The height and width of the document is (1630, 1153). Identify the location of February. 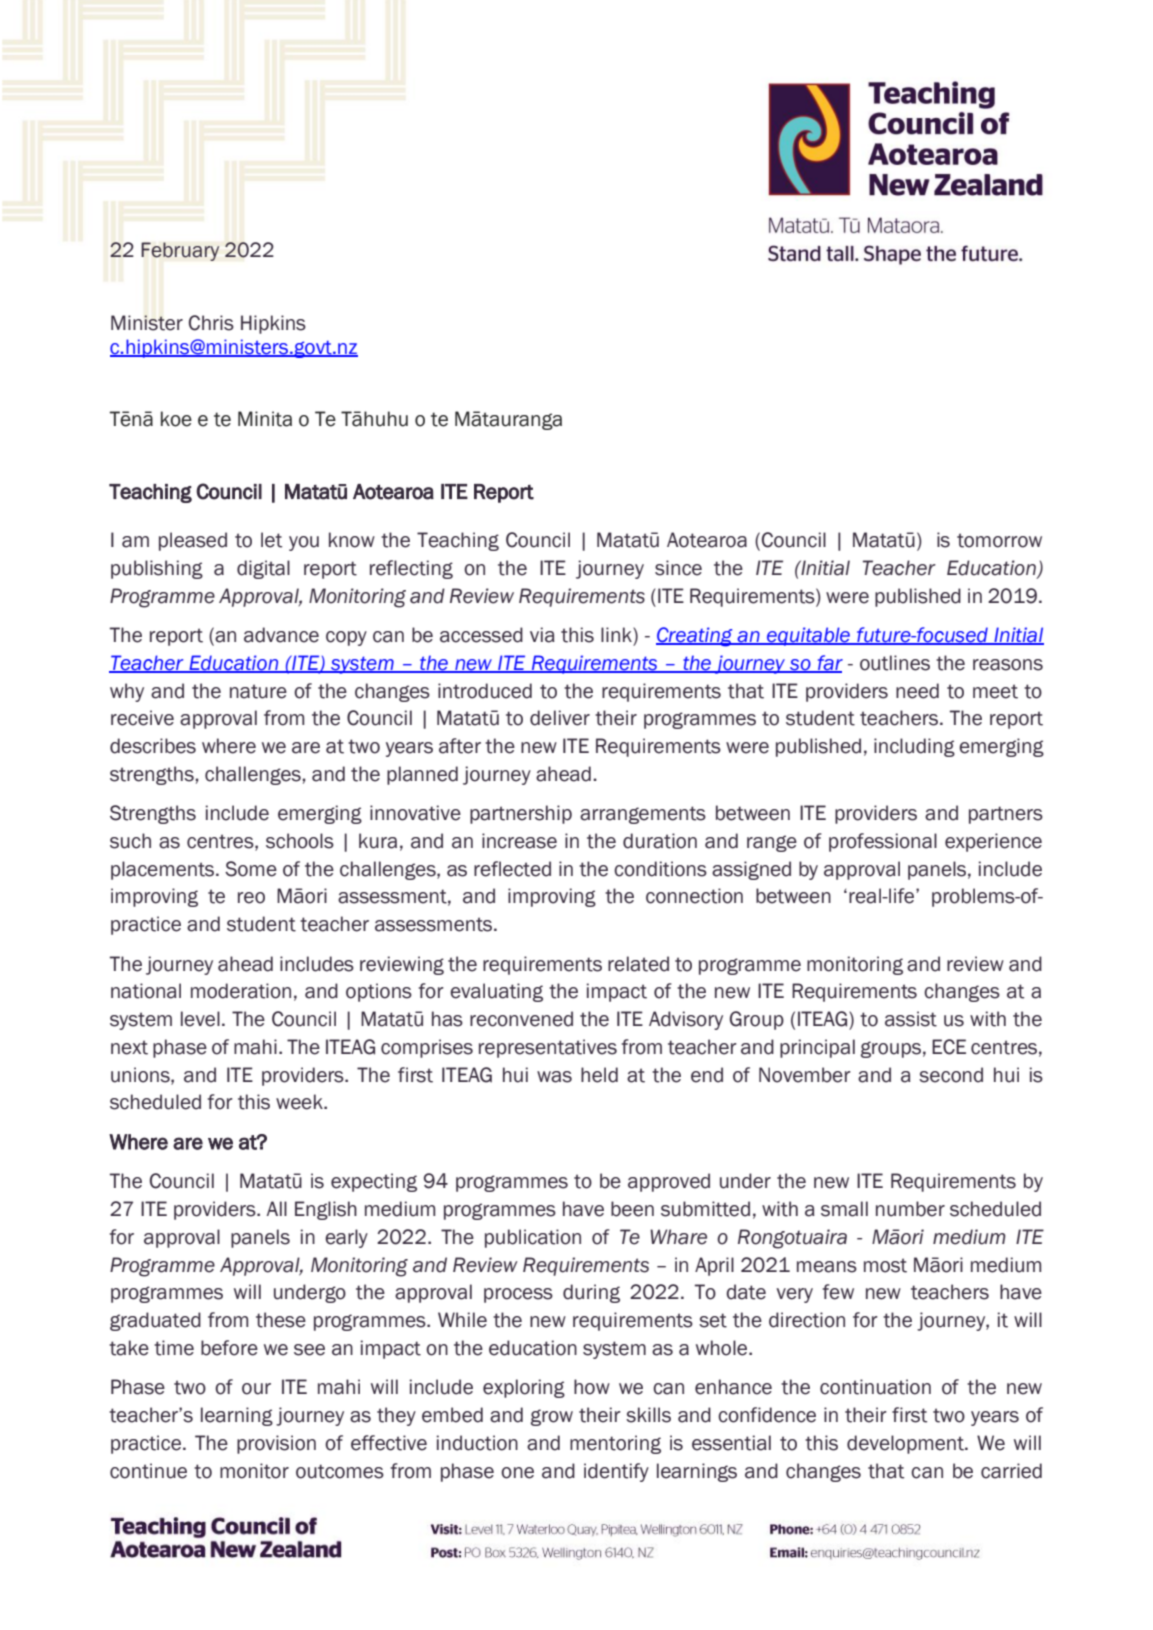
(180, 251).
